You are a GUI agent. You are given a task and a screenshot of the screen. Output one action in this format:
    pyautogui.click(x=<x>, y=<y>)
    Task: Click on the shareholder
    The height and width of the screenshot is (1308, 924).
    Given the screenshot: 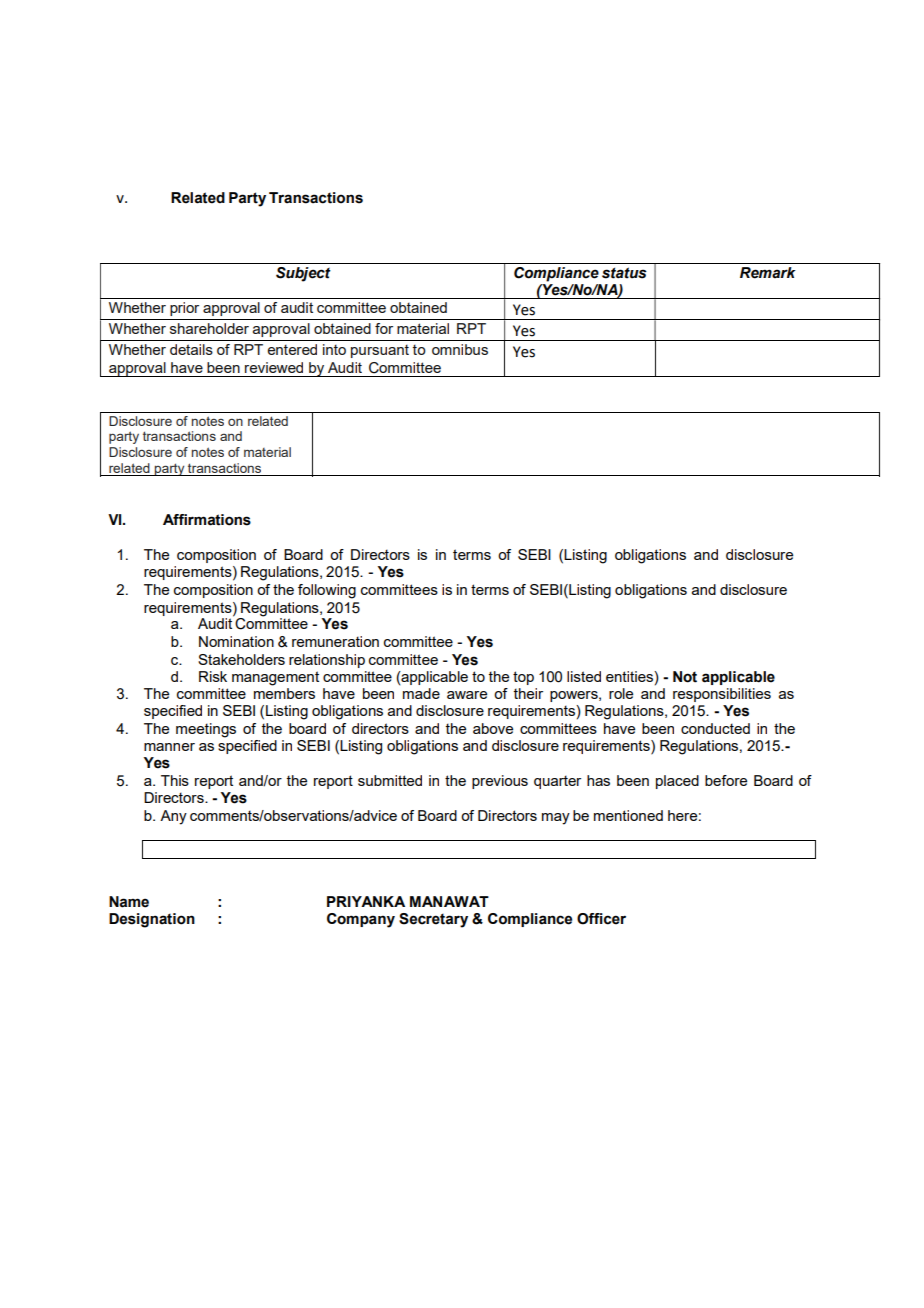 What is the action you would take?
    pyautogui.click(x=209, y=328)
